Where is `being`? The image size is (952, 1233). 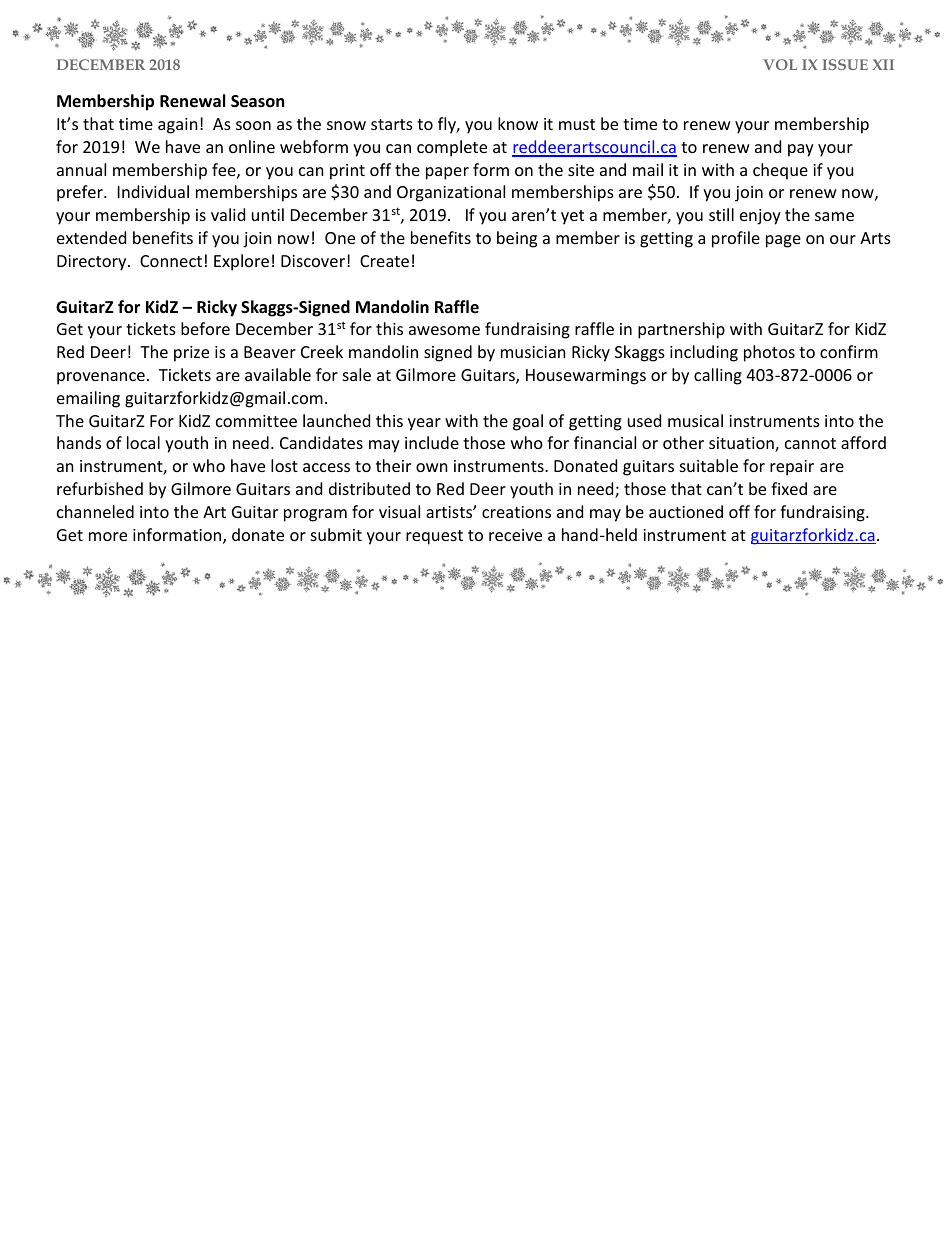
being is located at coordinates (517, 239).
